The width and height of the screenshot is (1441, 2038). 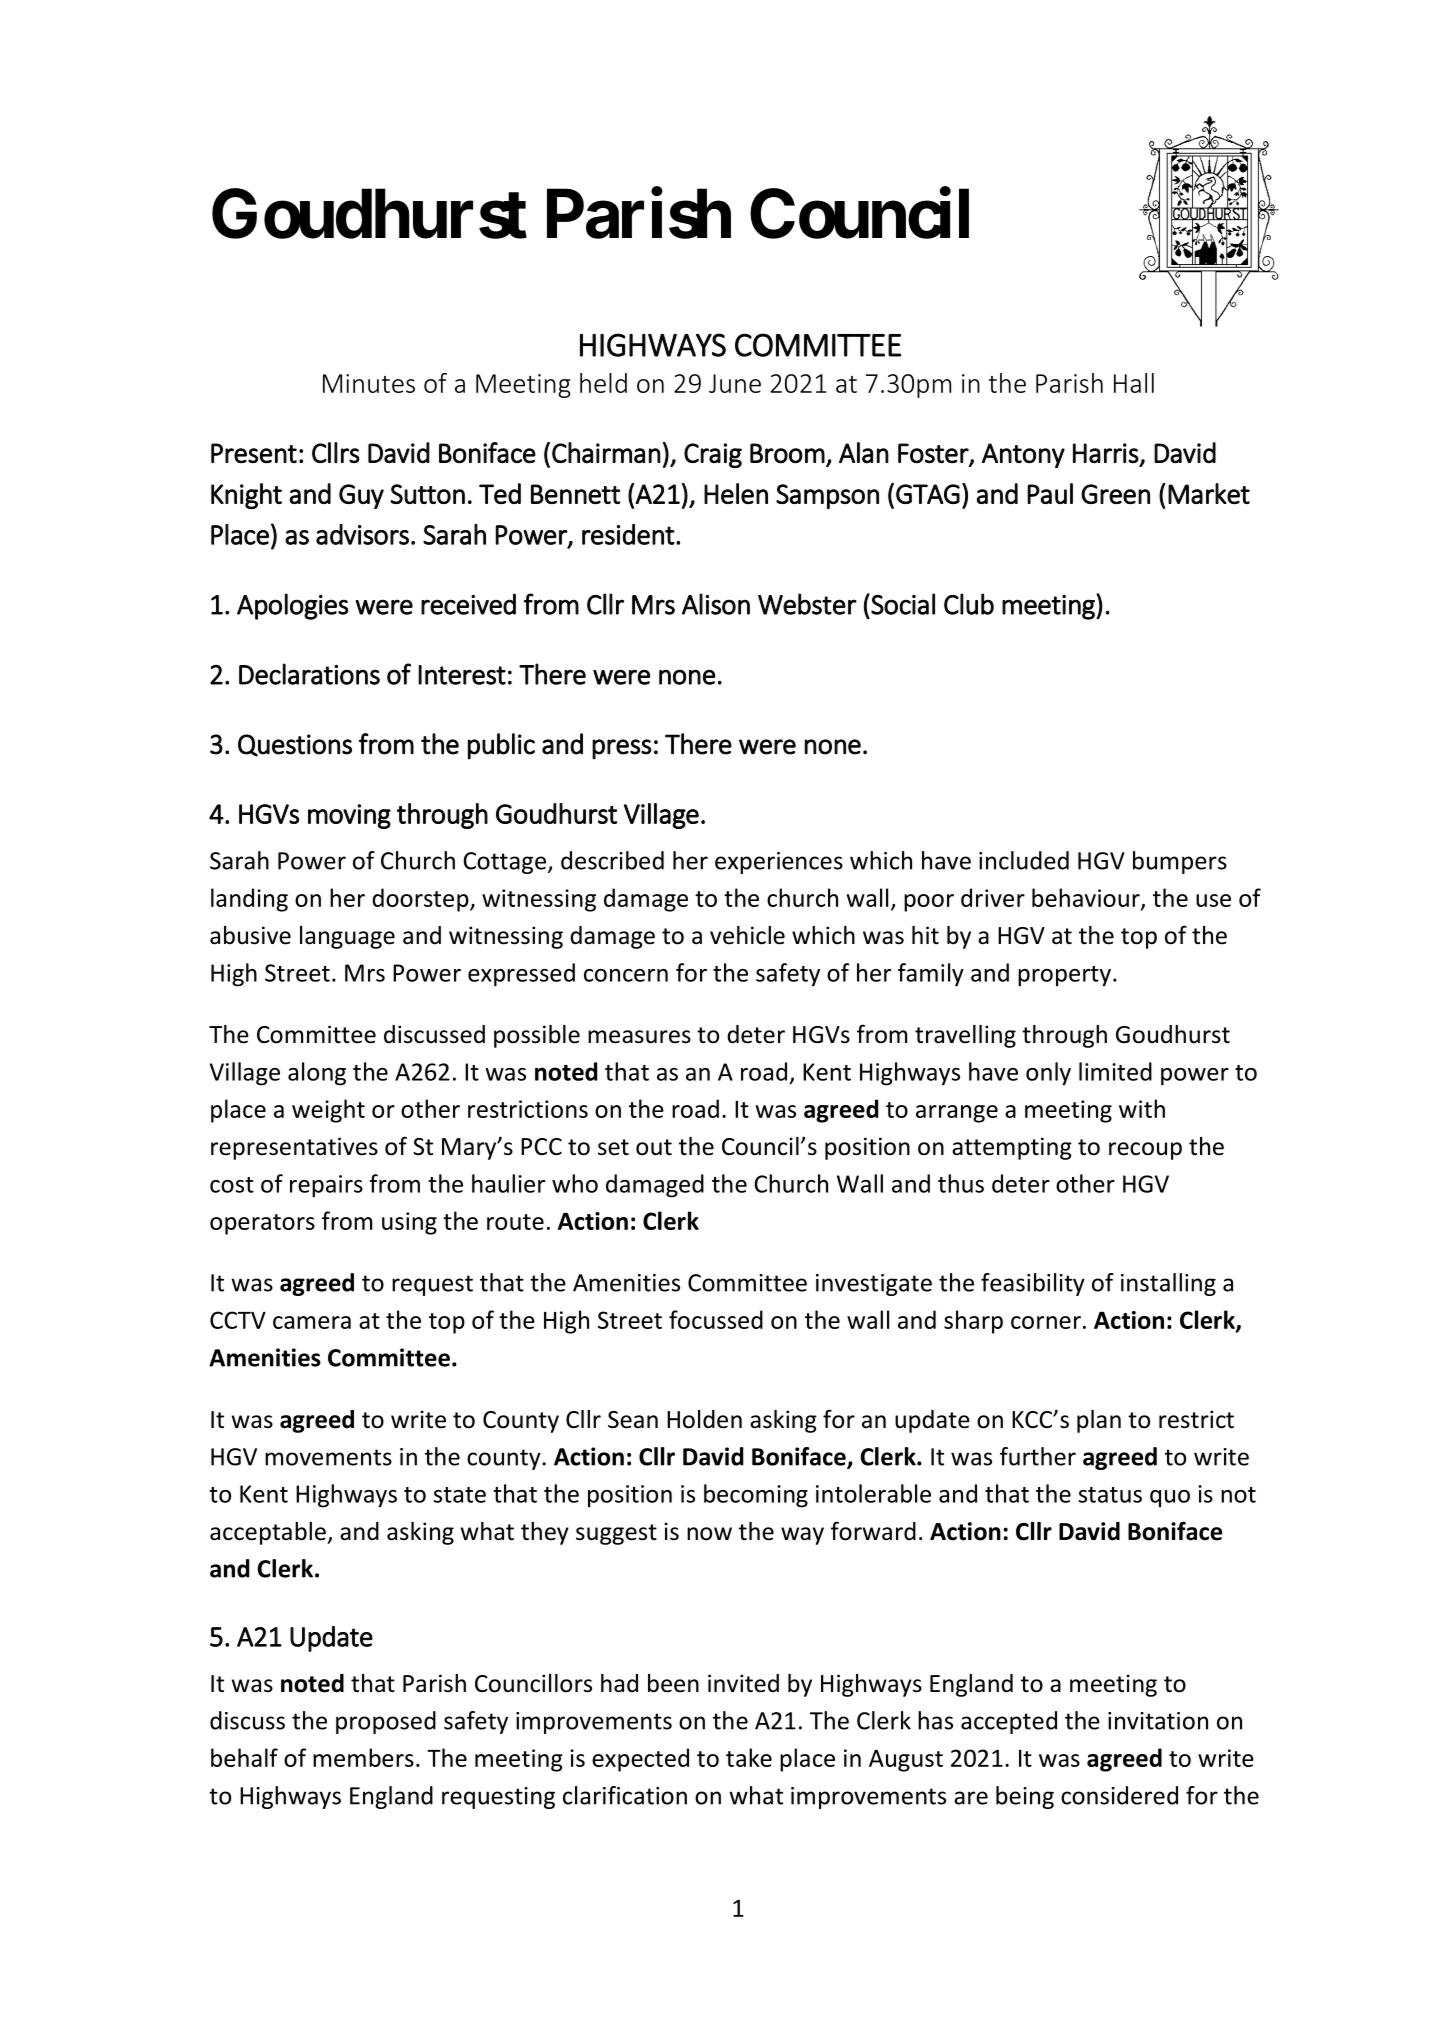 I want to click on plan, so click(x=1099, y=1421).
